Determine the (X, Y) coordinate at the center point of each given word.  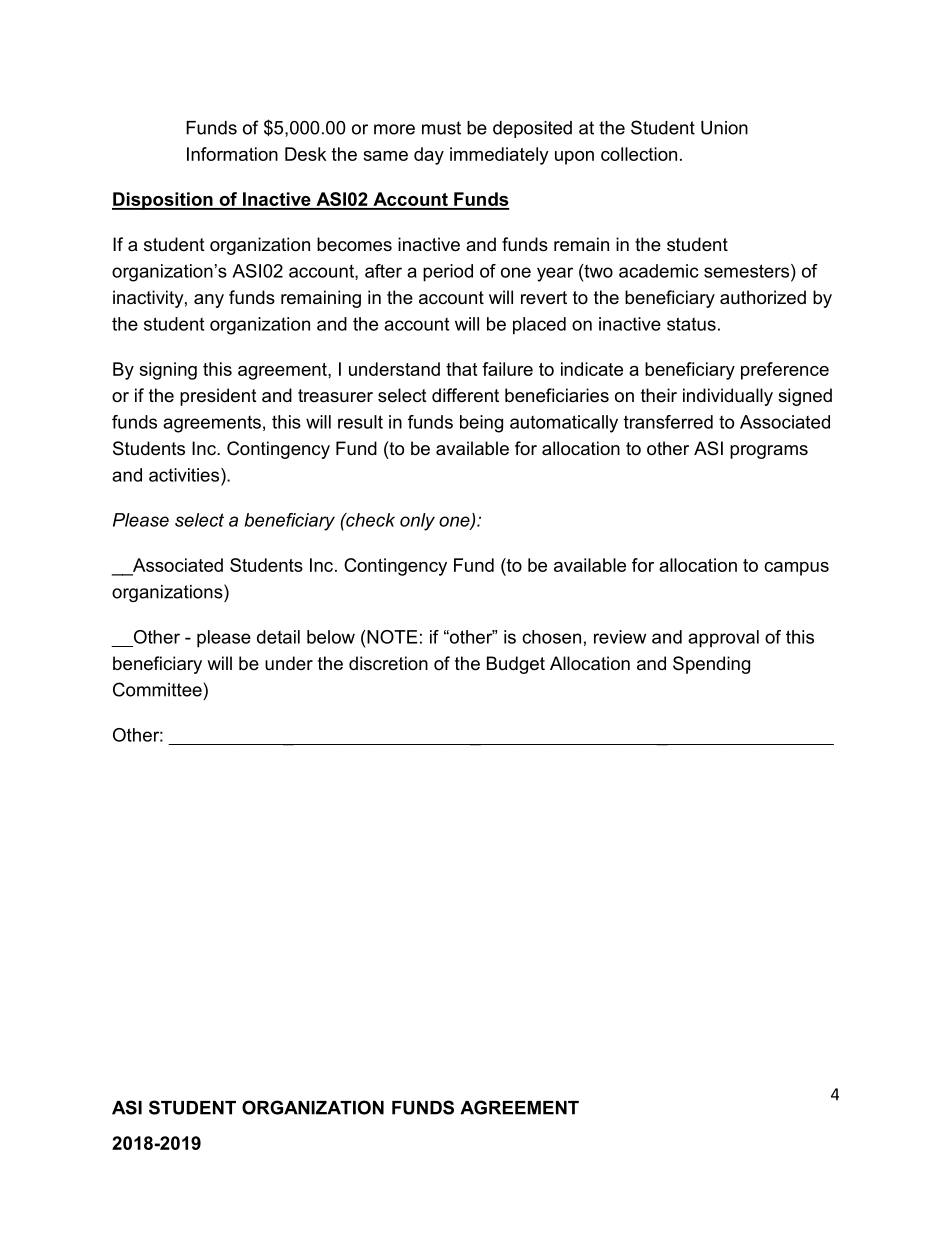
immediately (499, 156)
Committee (157, 689)
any (209, 301)
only (417, 522)
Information (232, 154)
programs (769, 452)
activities (185, 475)
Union (724, 128)
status (691, 324)
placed (539, 326)
